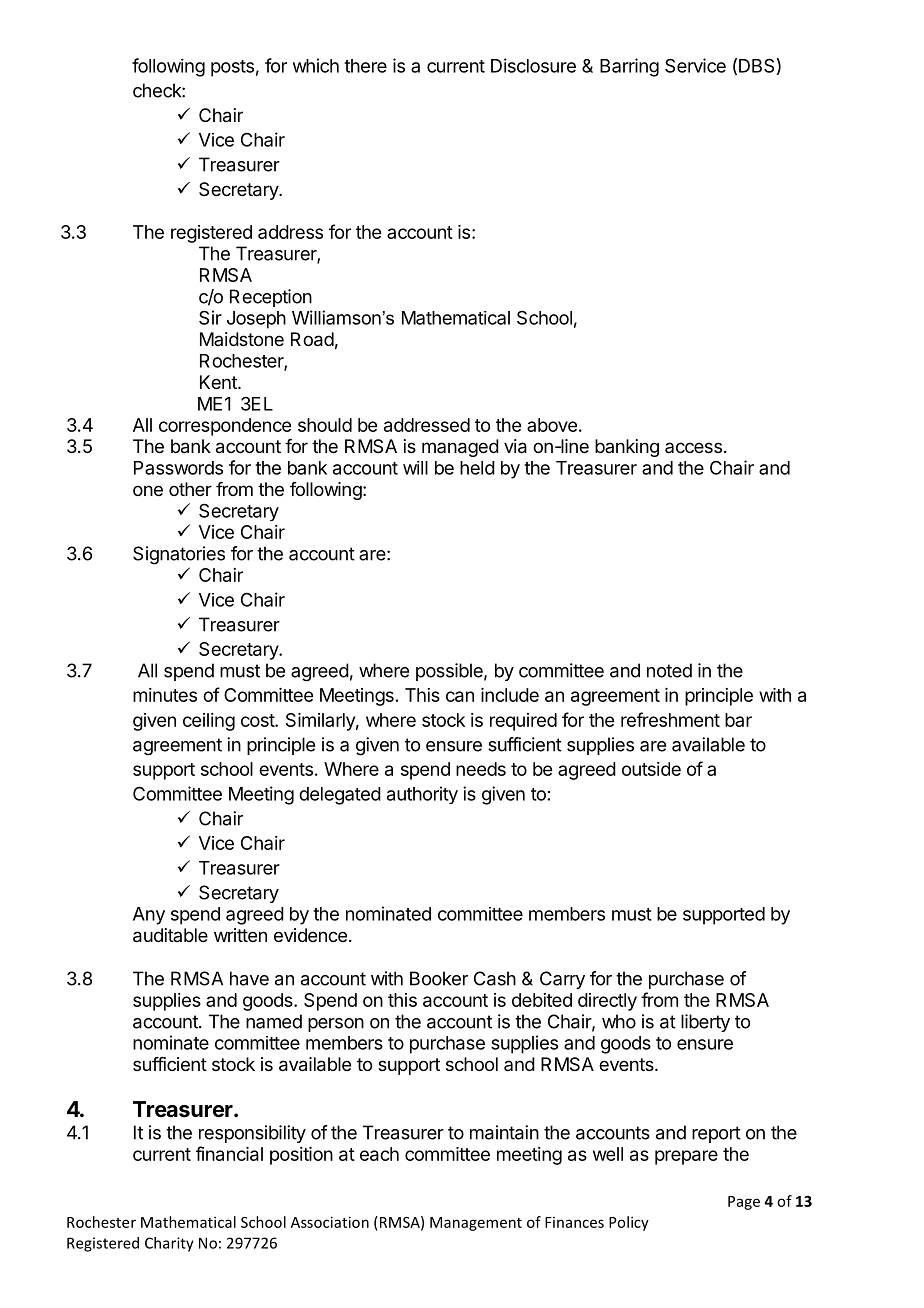 The height and width of the screenshot is (1308, 924). Describe the element at coordinates (629, 67) in the screenshot. I see `Barring` at that location.
